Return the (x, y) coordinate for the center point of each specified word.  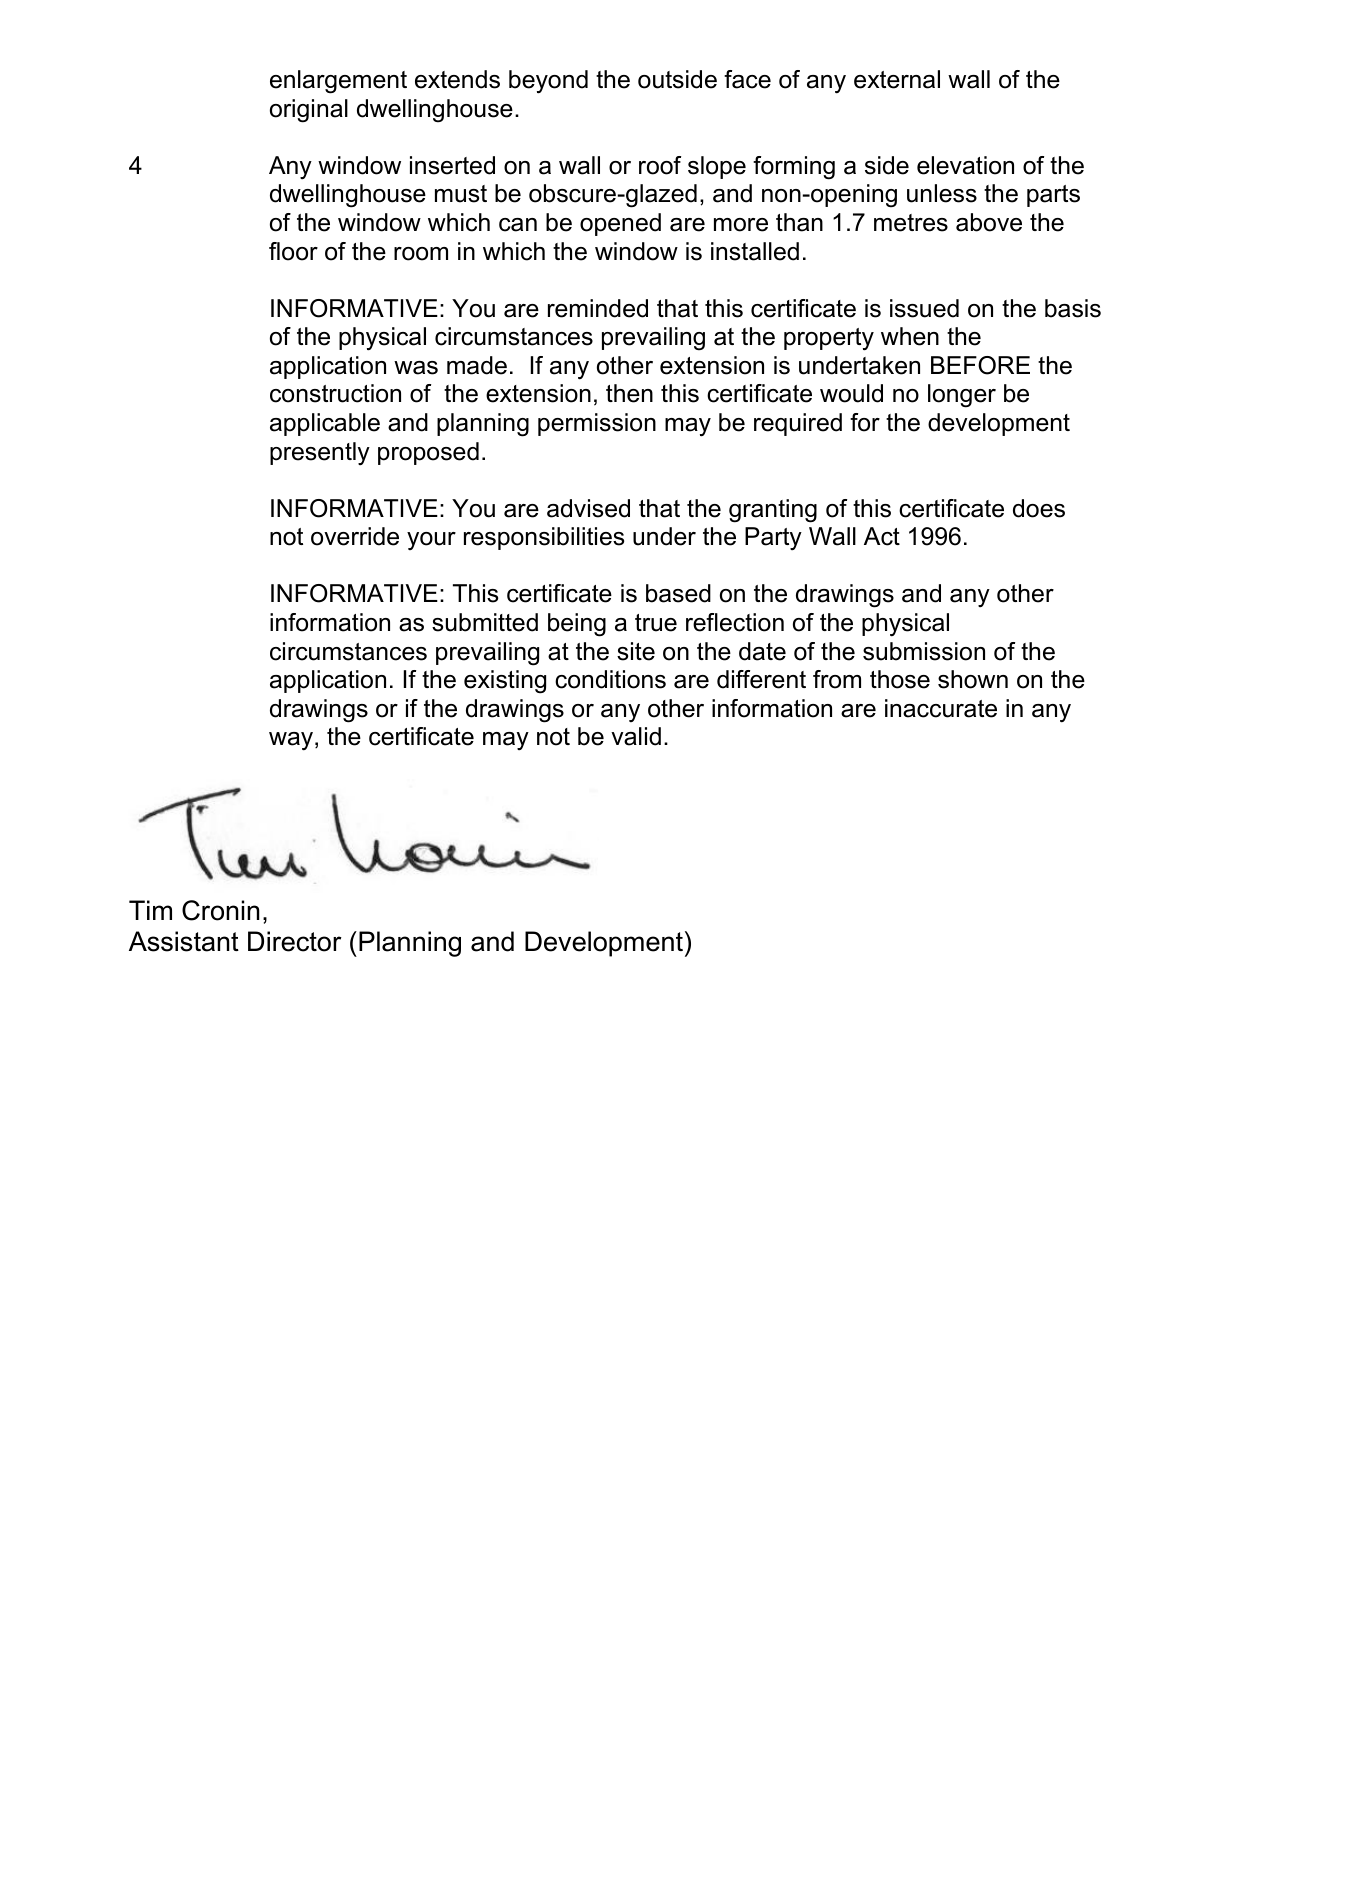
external (897, 79)
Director (295, 941)
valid (636, 736)
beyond (548, 82)
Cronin (221, 910)
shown (973, 679)
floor (293, 251)
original (309, 111)
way (291, 741)
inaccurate (941, 708)
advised (588, 508)
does (1039, 508)
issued (924, 308)
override (355, 536)
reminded (598, 308)
